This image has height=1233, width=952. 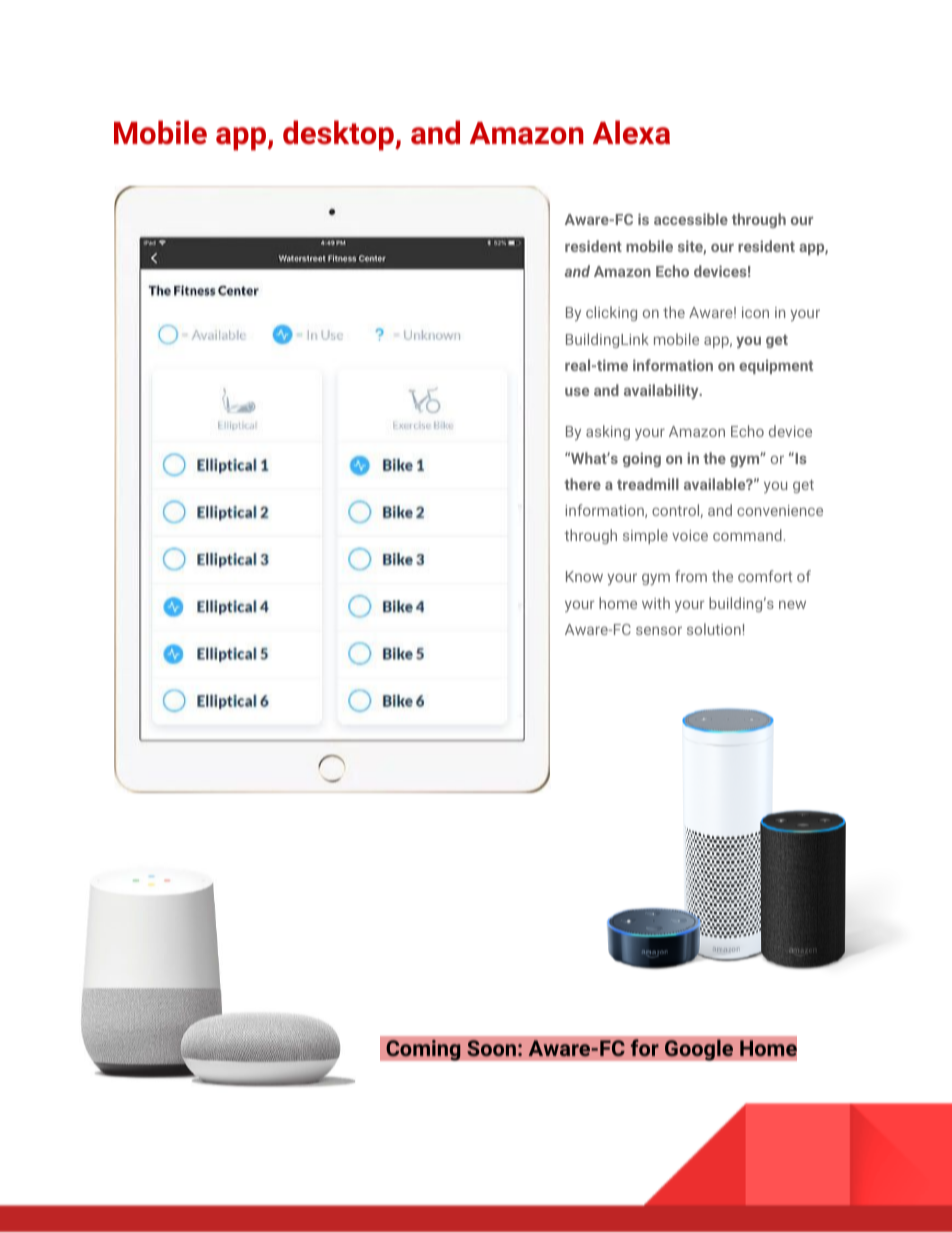 I want to click on solution, so click(x=714, y=629).
